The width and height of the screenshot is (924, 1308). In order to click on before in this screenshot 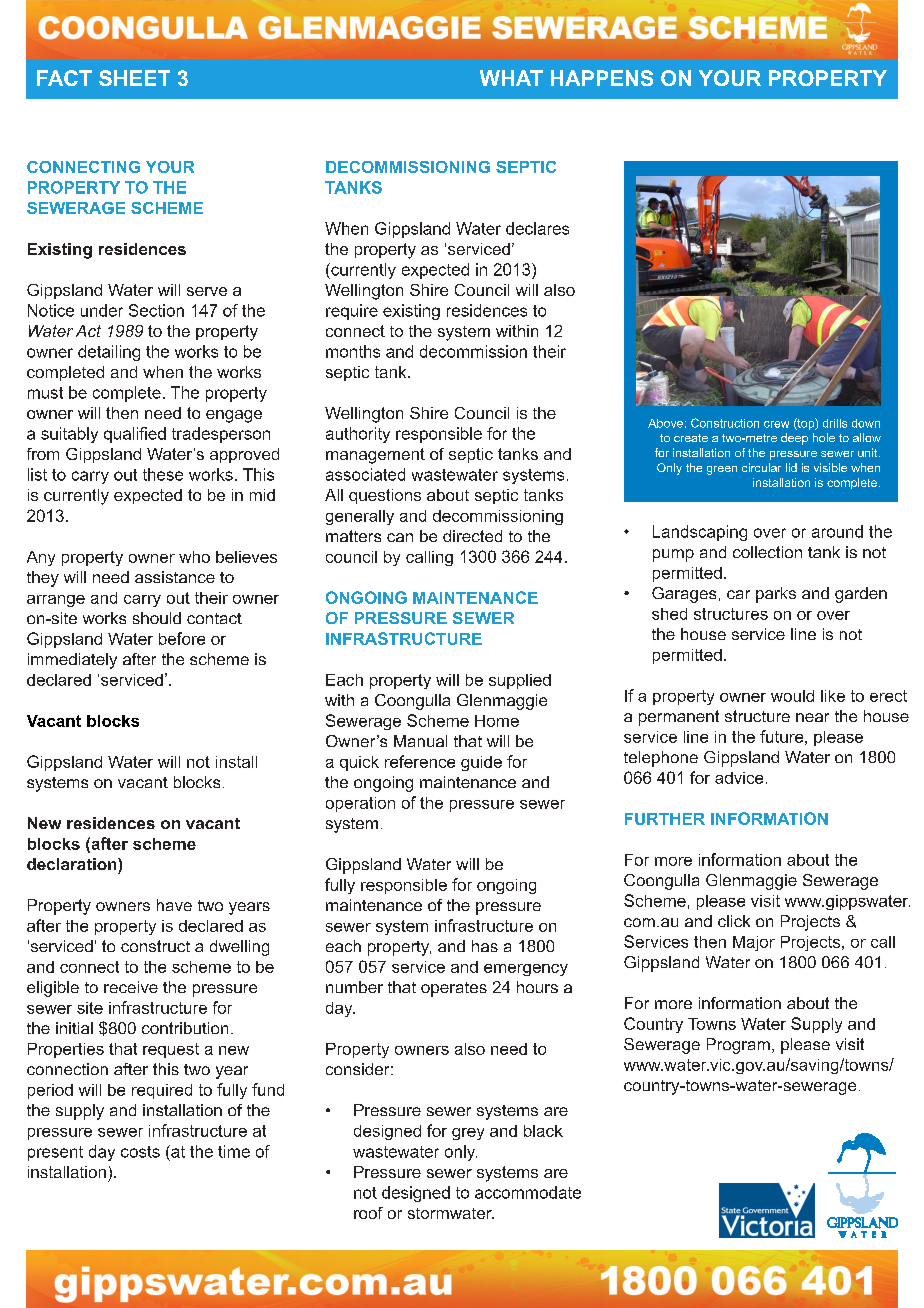, I will do `click(182, 638)`.
